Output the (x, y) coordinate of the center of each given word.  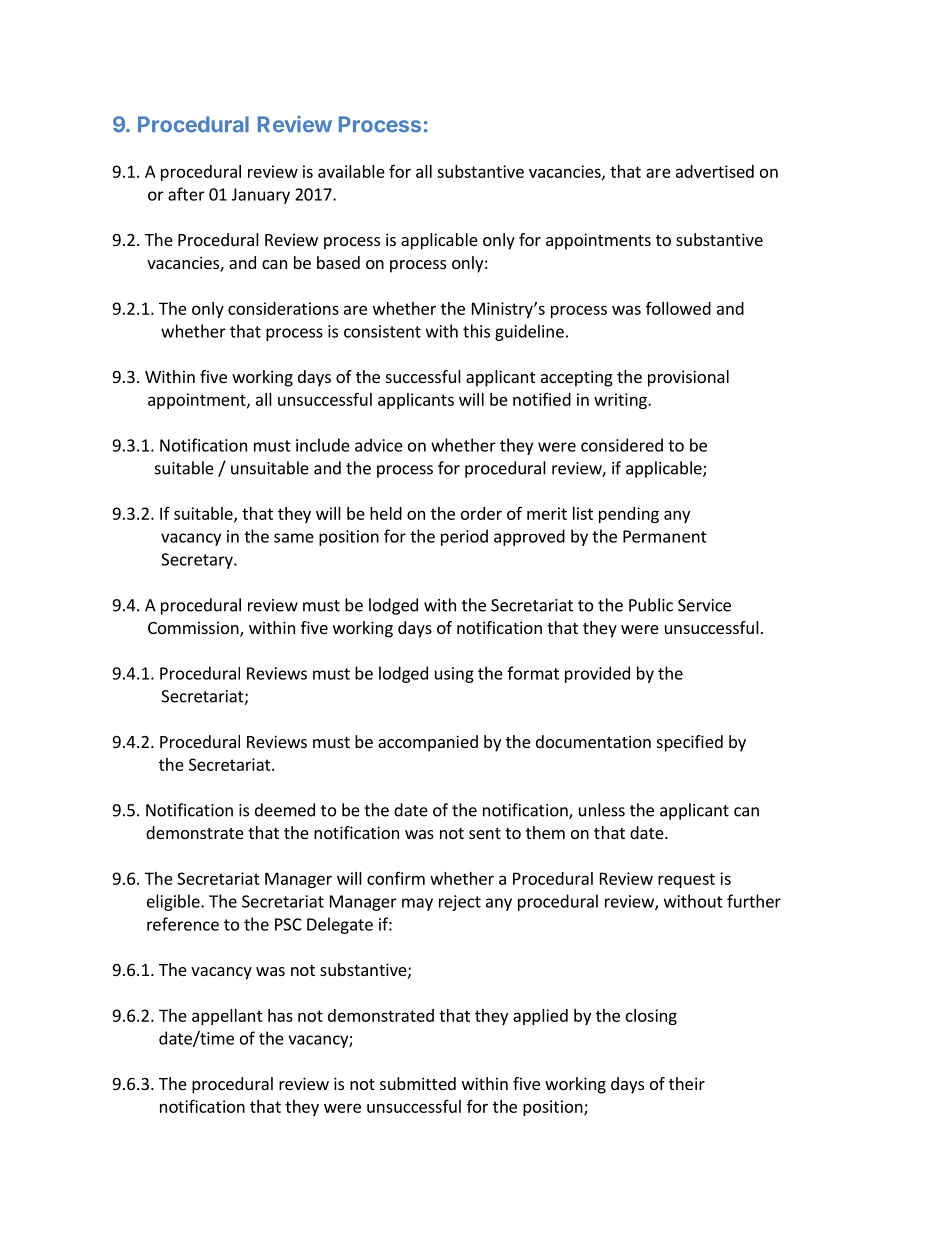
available (351, 171)
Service (704, 605)
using (454, 675)
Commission (194, 629)
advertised (715, 171)
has (280, 1015)
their (687, 1083)
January (261, 196)
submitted (418, 1083)
